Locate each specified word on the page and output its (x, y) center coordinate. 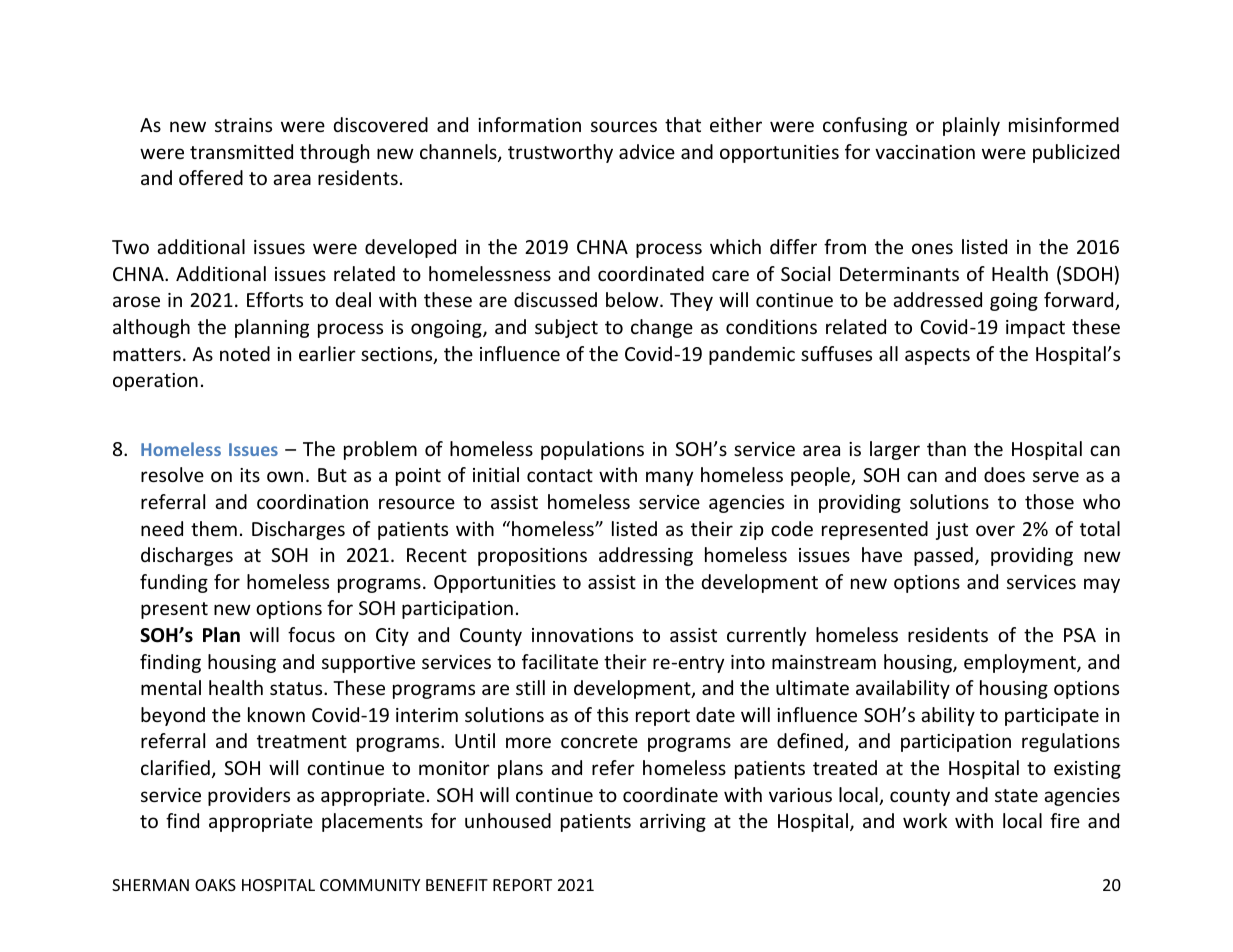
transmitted (241, 151)
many (669, 478)
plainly (971, 126)
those (1049, 501)
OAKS (215, 885)
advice (647, 151)
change (662, 328)
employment (1021, 663)
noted (245, 353)
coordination (312, 501)
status (297, 688)
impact (1035, 329)
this (612, 714)
